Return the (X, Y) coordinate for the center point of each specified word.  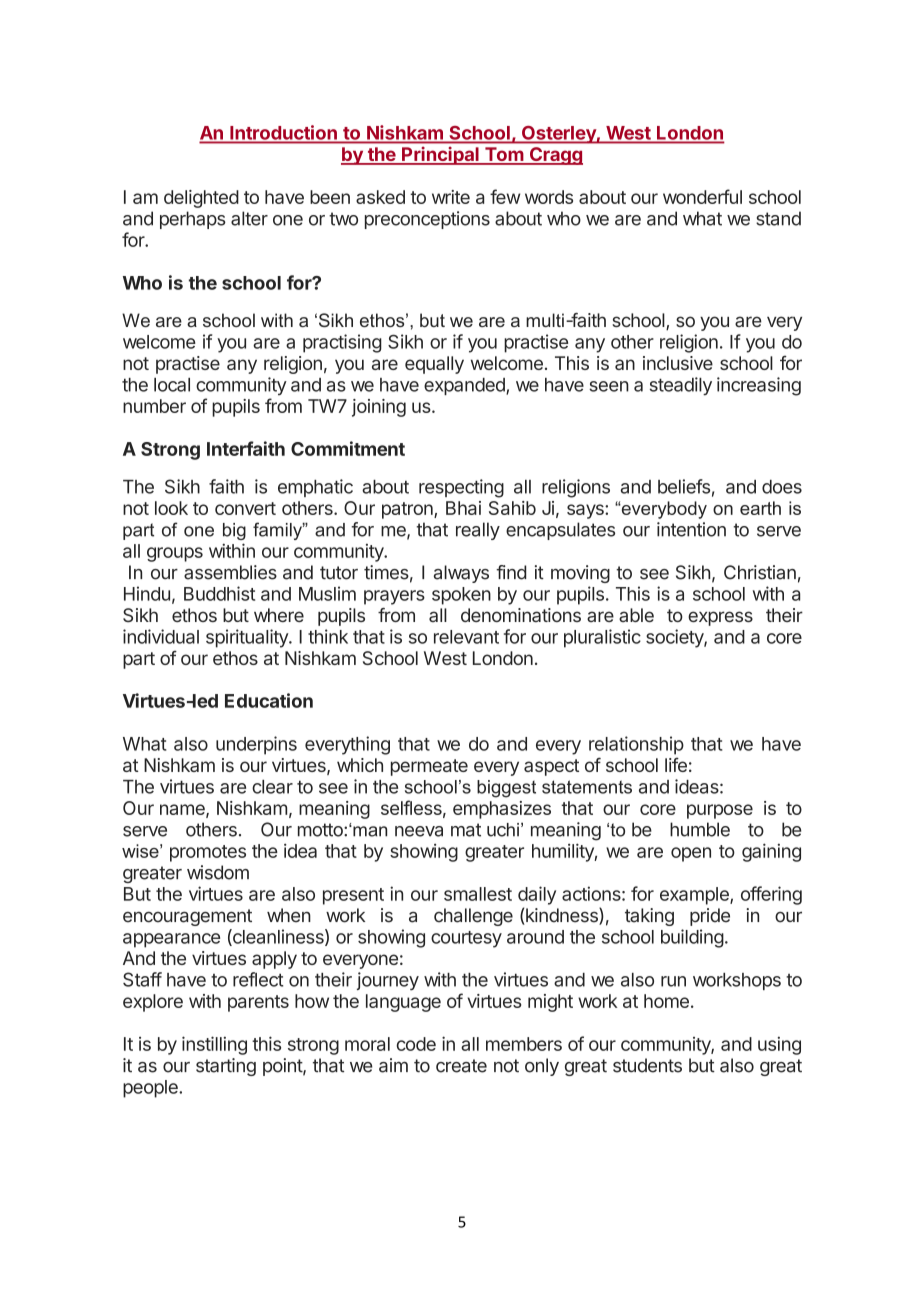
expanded (465, 386)
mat (466, 830)
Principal (440, 155)
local (172, 385)
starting (226, 1067)
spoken (461, 596)
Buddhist (219, 593)
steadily (681, 386)
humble (700, 829)
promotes (208, 853)
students (647, 1065)
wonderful (702, 196)
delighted (201, 199)
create (461, 1066)
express (720, 618)
